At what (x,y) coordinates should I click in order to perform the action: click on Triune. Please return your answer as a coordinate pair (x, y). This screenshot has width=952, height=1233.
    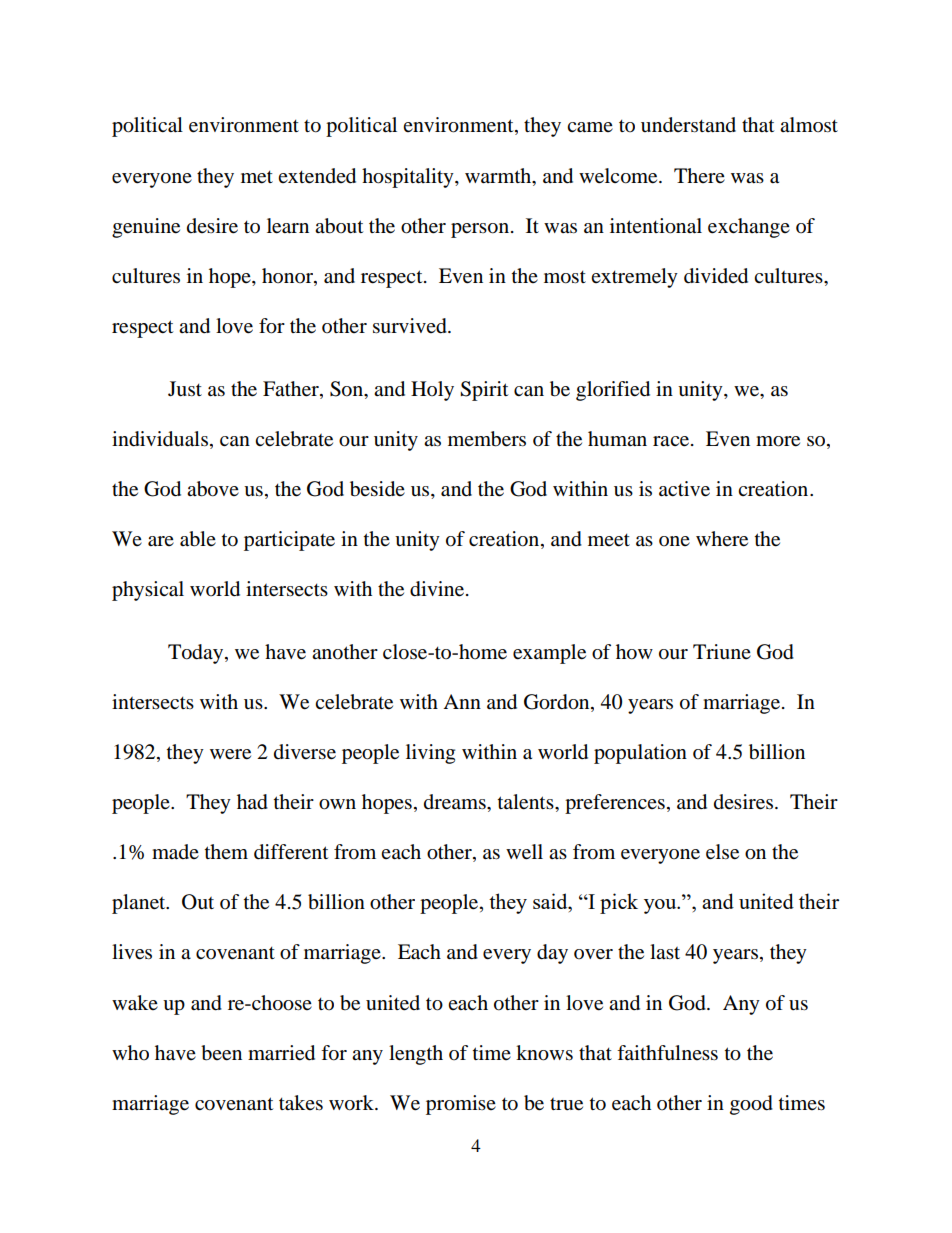
    Looking at the image, I should click on (722, 652).
